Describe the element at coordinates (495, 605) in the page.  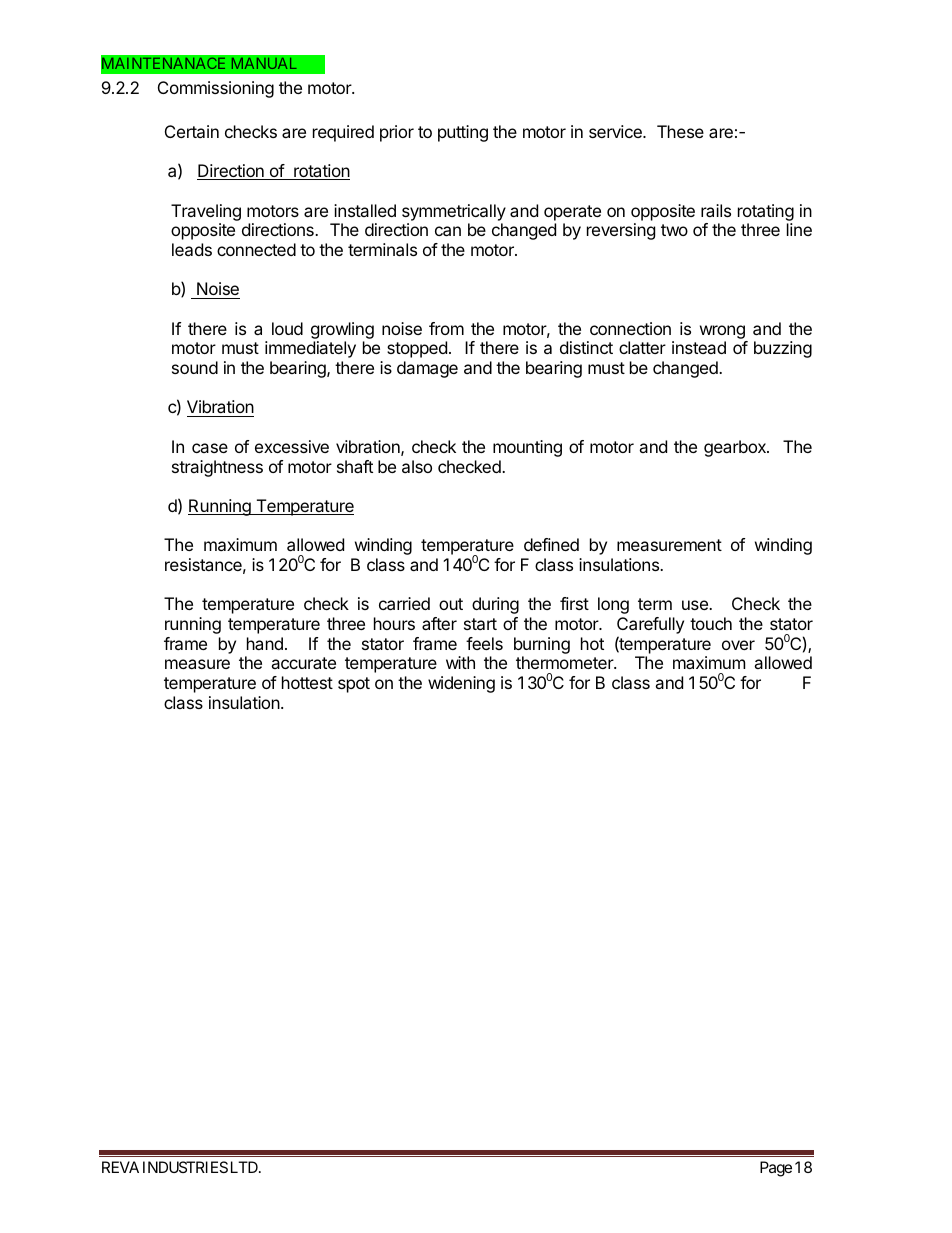
I see `during` at that location.
